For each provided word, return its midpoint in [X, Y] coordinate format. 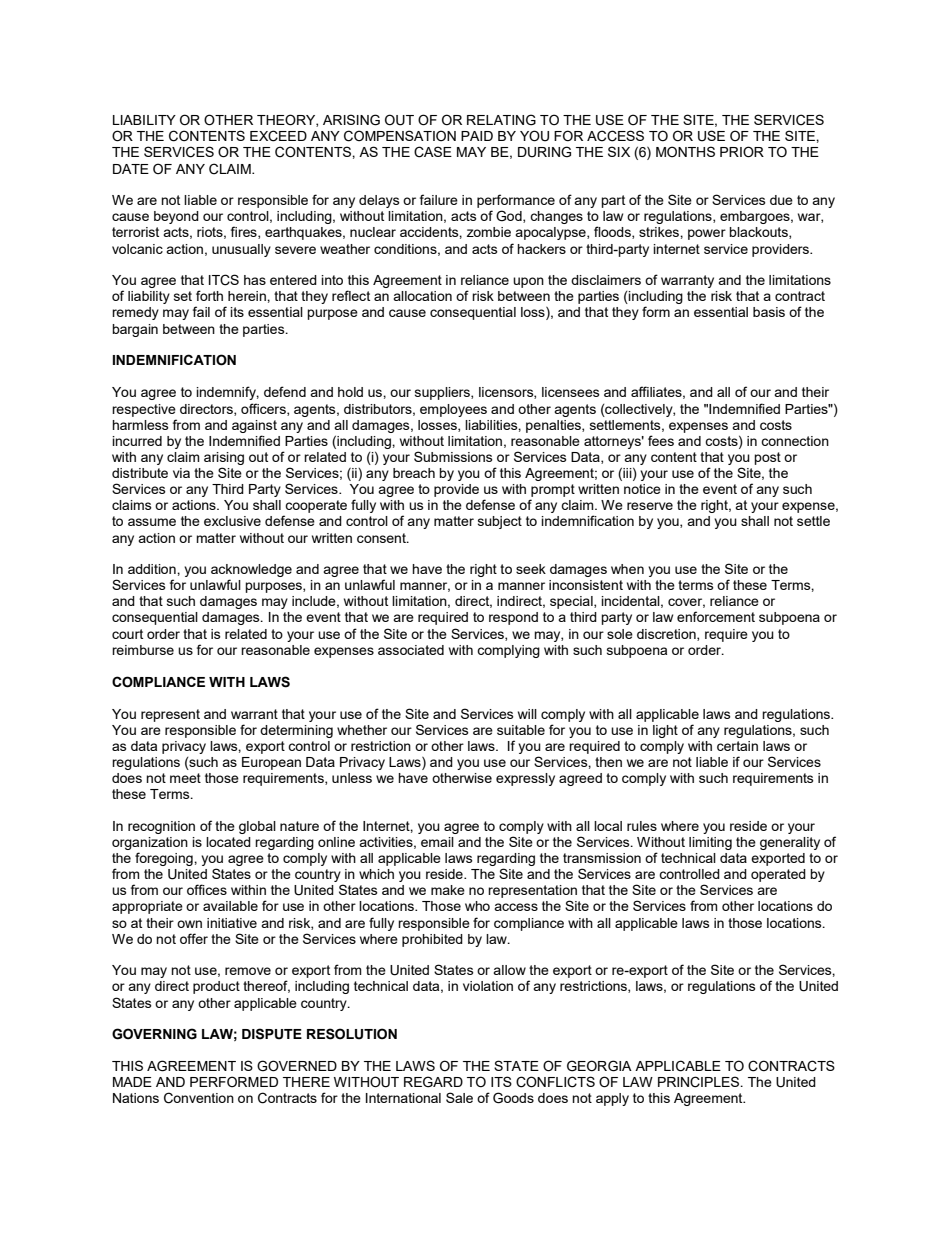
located [228, 842]
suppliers [443, 393]
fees [661, 440]
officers [264, 409]
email [437, 842]
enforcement [716, 616]
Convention [199, 1098]
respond [513, 618]
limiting [710, 843]
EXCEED [278, 136]
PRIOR [742, 152]
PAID [477, 136]
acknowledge [251, 570]
